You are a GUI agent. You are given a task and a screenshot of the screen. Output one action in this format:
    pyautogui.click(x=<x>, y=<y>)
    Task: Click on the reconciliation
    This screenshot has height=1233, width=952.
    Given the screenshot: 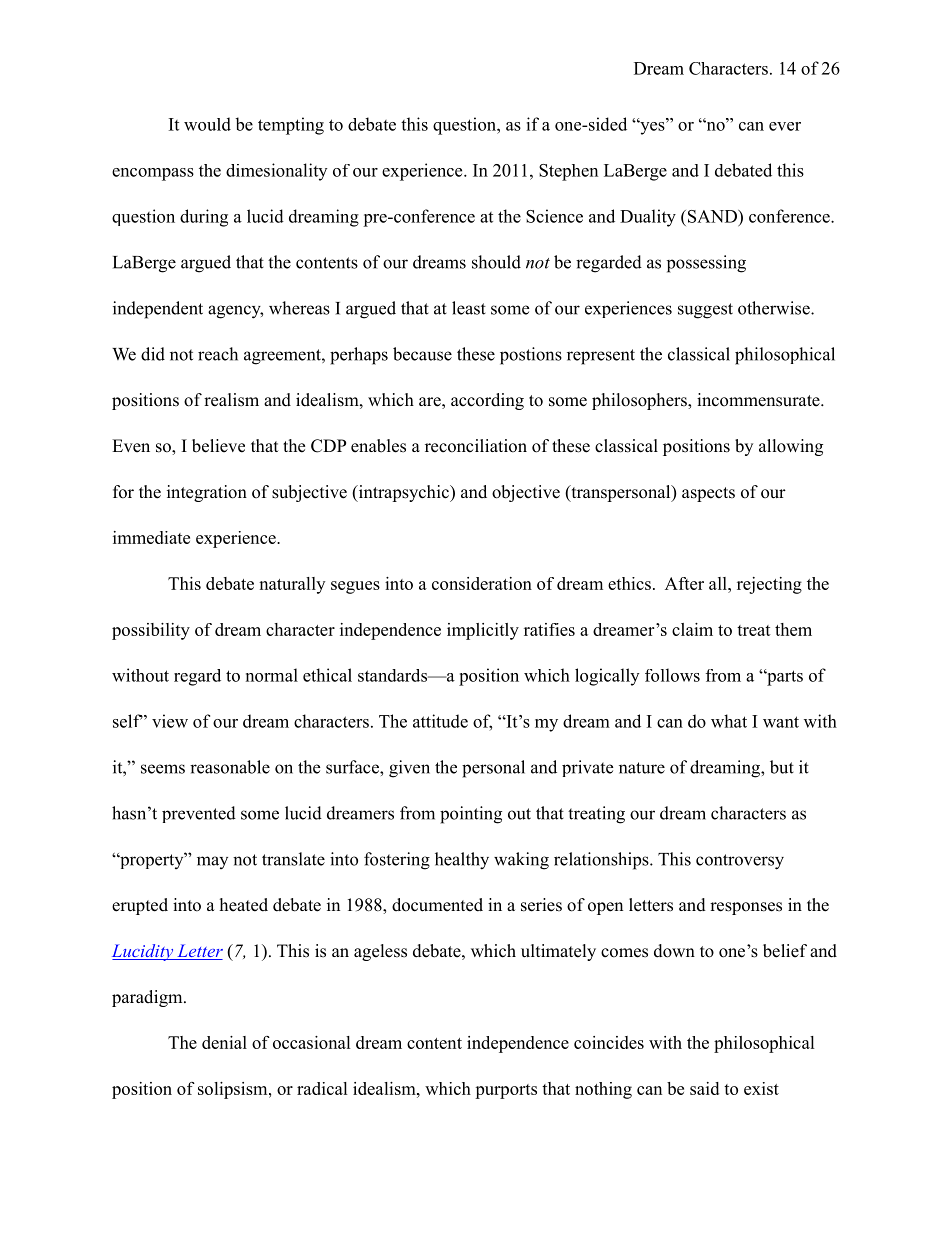 What is the action you would take?
    pyautogui.click(x=476, y=446)
